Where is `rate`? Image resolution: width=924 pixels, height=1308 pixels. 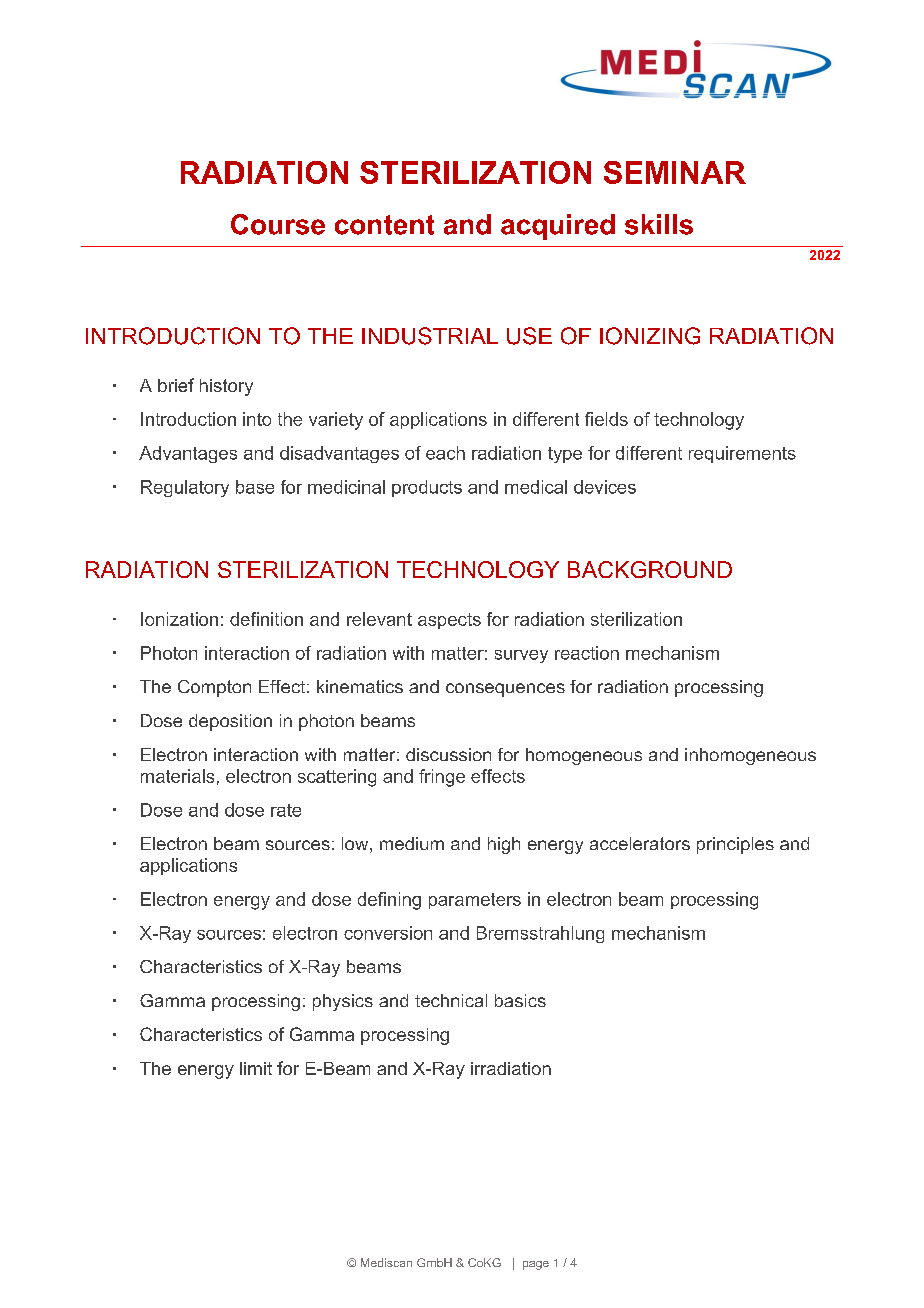
rate is located at coordinates (286, 810).
